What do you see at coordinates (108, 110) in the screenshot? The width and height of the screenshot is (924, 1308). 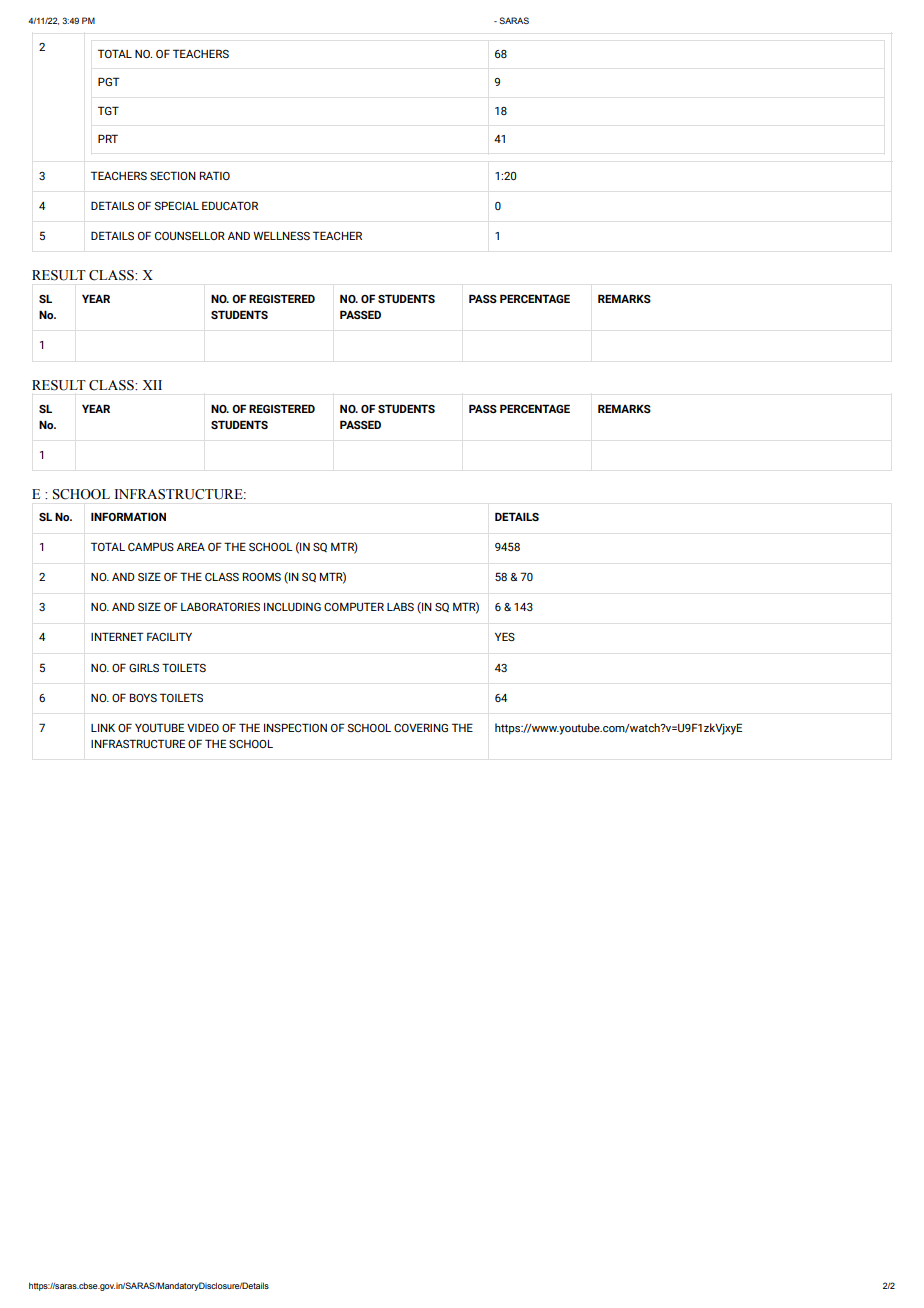 I see `TGT` at bounding box center [108, 110].
